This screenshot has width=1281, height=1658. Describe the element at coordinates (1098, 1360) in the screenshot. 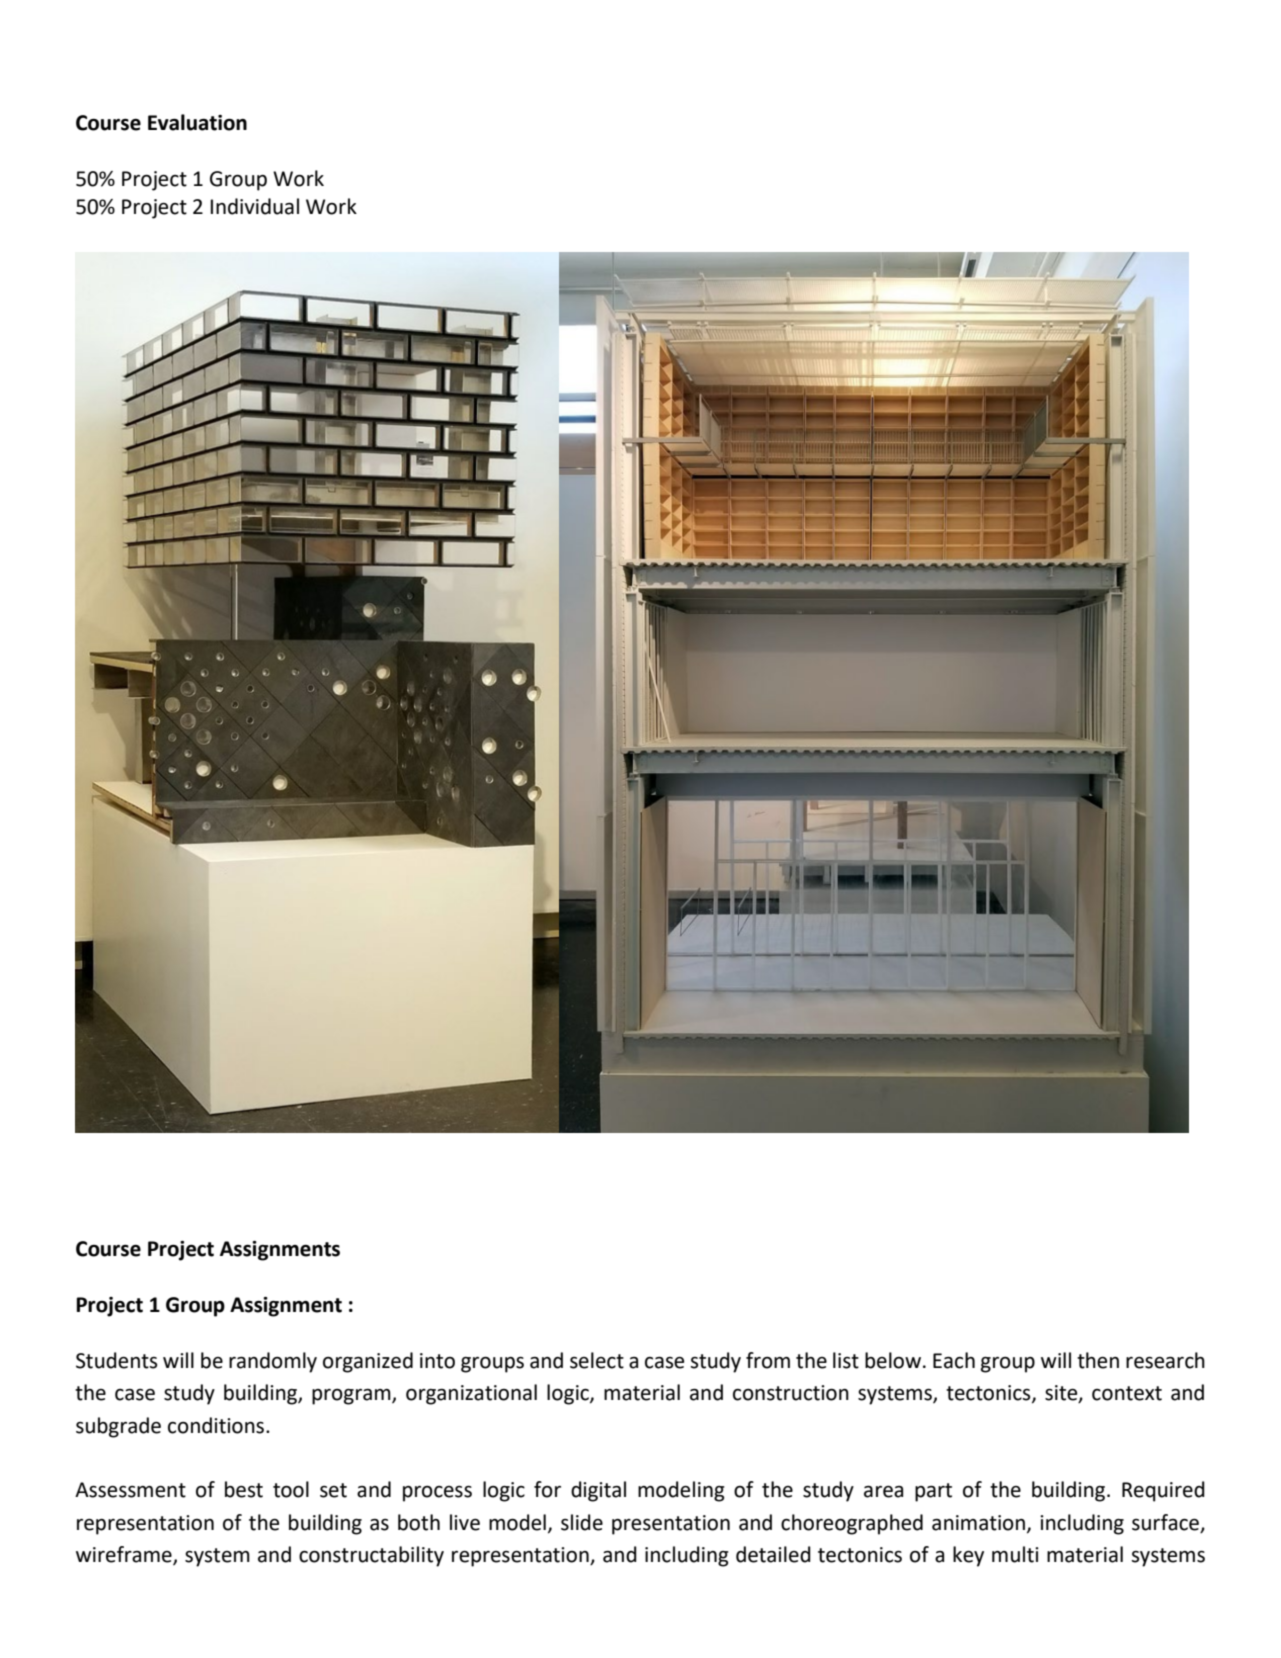

I see `then` at that location.
